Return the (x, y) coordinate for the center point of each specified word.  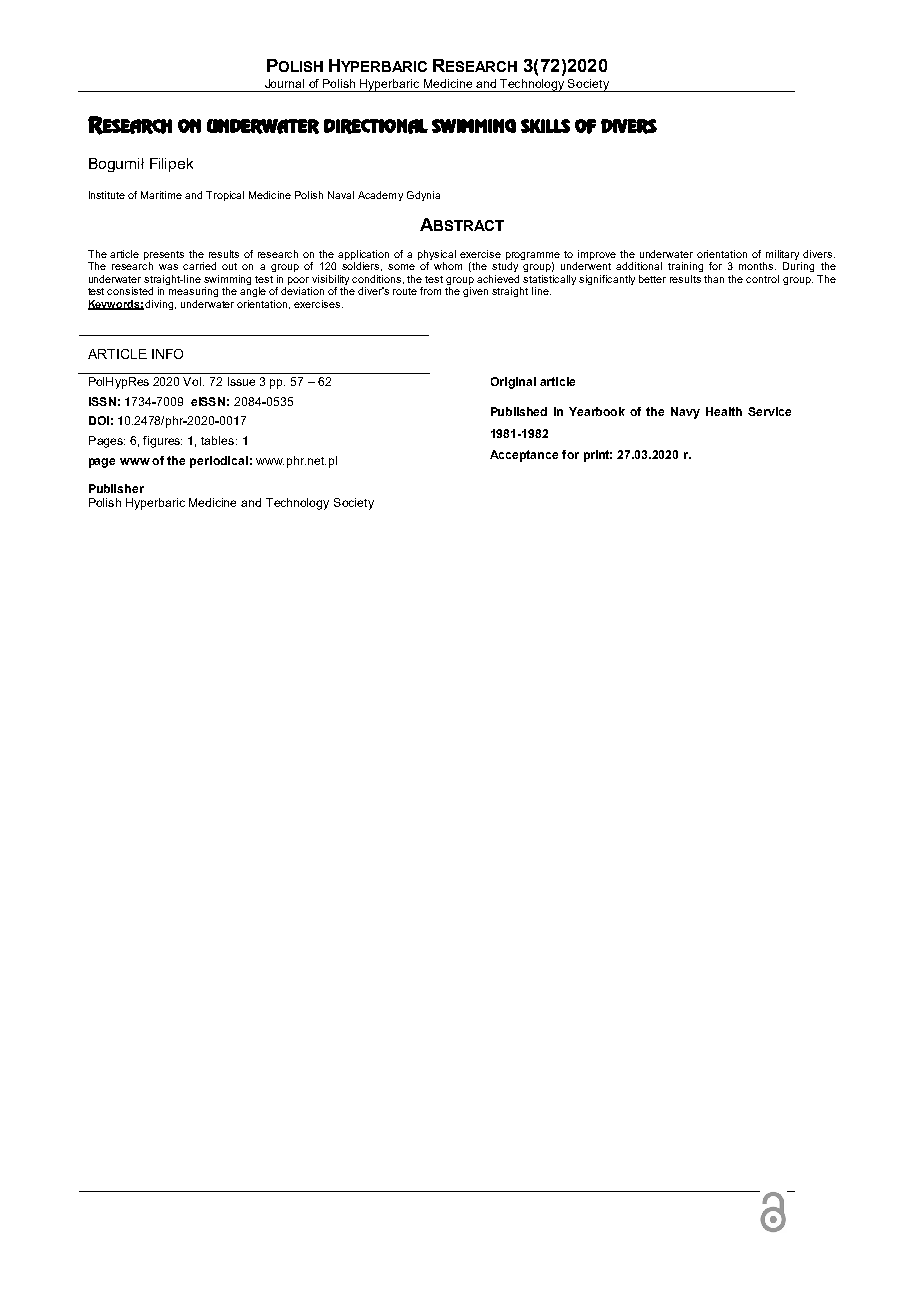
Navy (685, 413)
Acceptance (524, 456)
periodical (219, 462)
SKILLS (545, 126)
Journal (284, 83)
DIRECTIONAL (376, 126)
